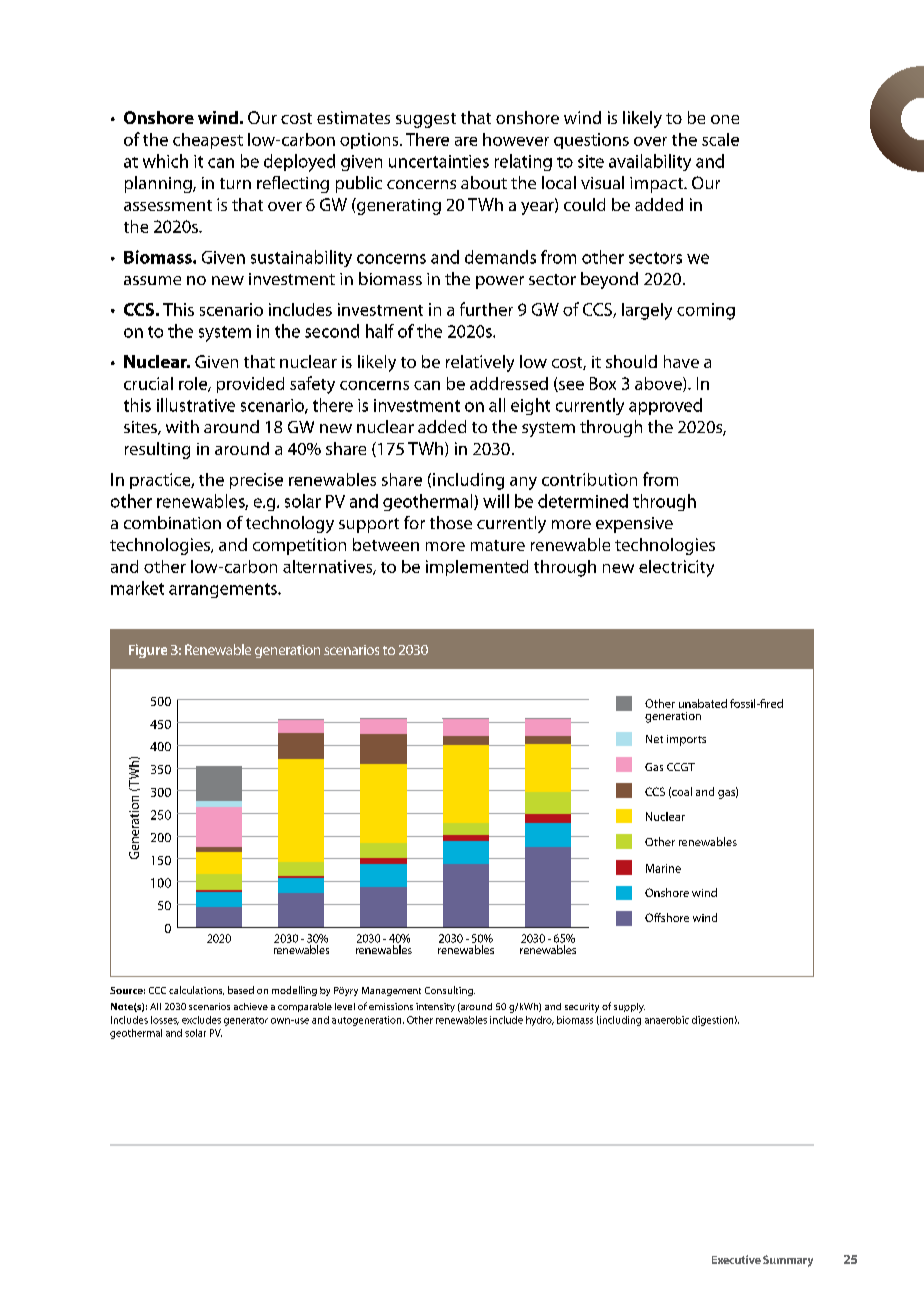 The image size is (924, 1308). What do you see at coordinates (439, 161) in the document?
I see `uncertainties` at bounding box center [439, 161].
